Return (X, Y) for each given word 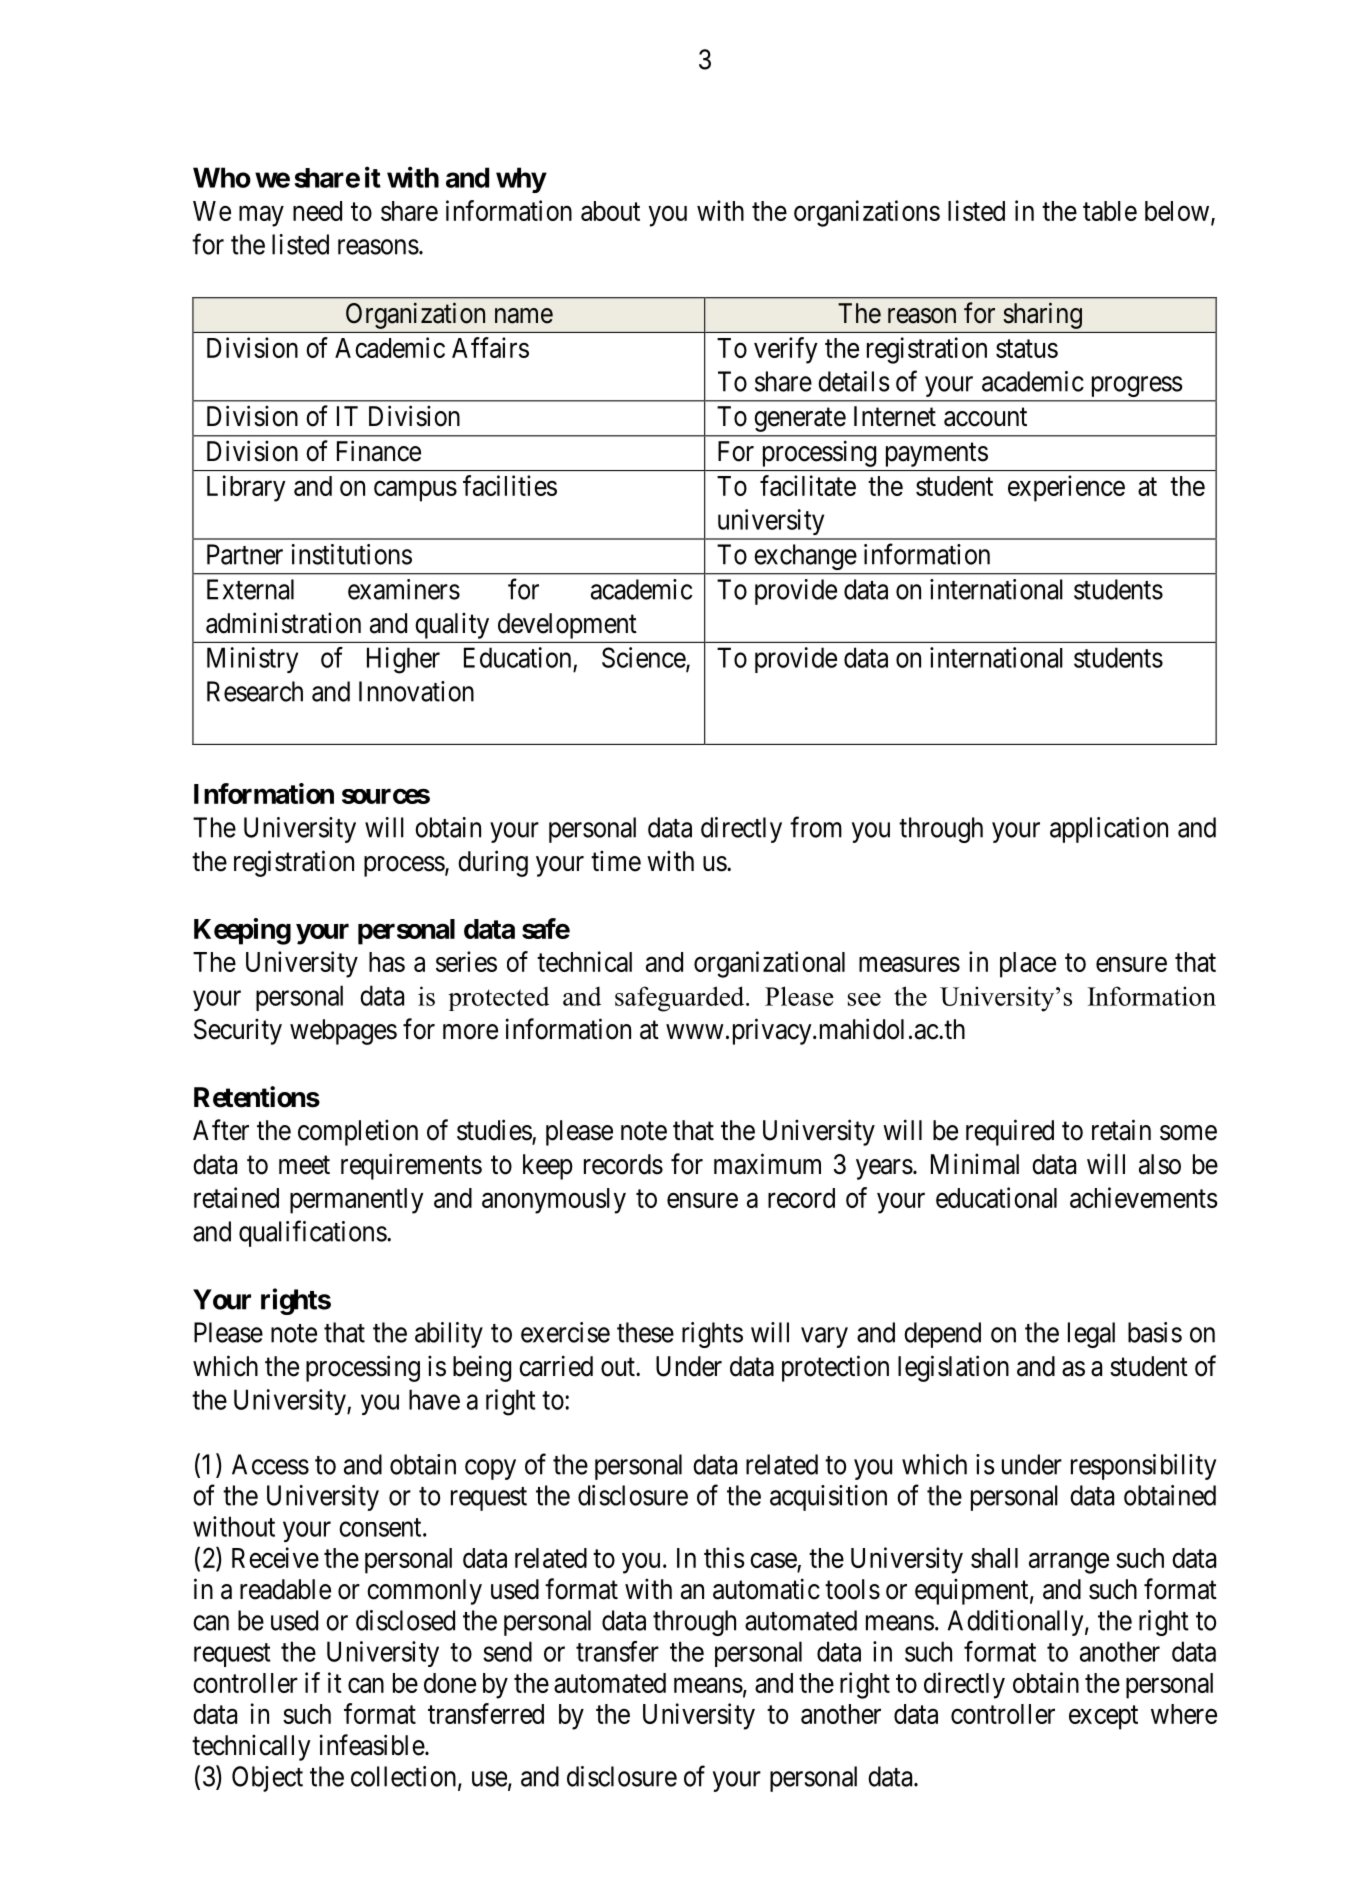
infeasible (372, 1745)
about (610, 211)
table (1110, 211)
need (317, 211)
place (1028, 965)
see (864, 999)
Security (238, 1031)
